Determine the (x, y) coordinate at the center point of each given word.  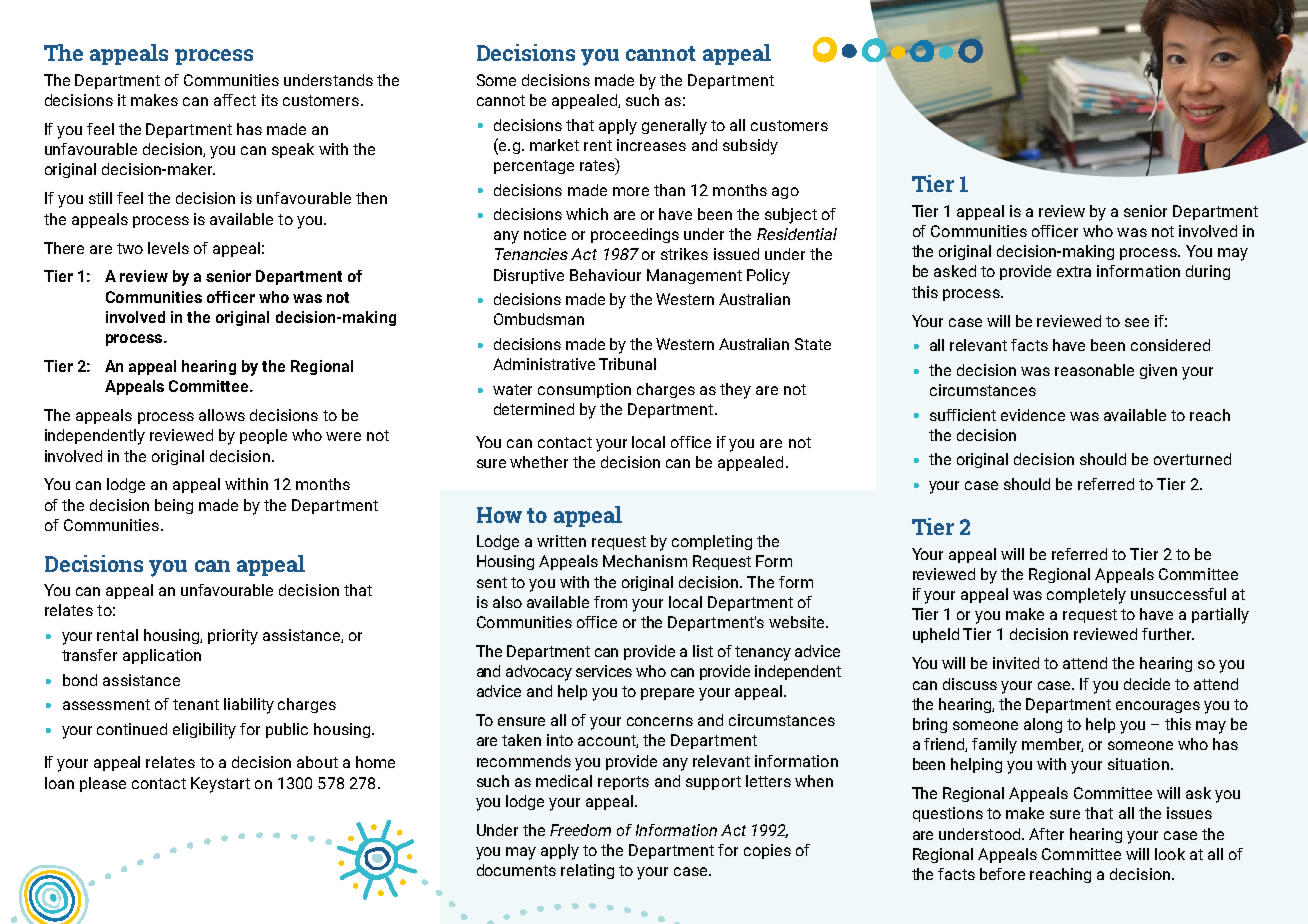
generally (674, 127)
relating (587, 871)
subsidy (750, 147)
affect (235, 100)
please (103, 784)
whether (539, 462)
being (174, 506)
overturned (1192, 459)
